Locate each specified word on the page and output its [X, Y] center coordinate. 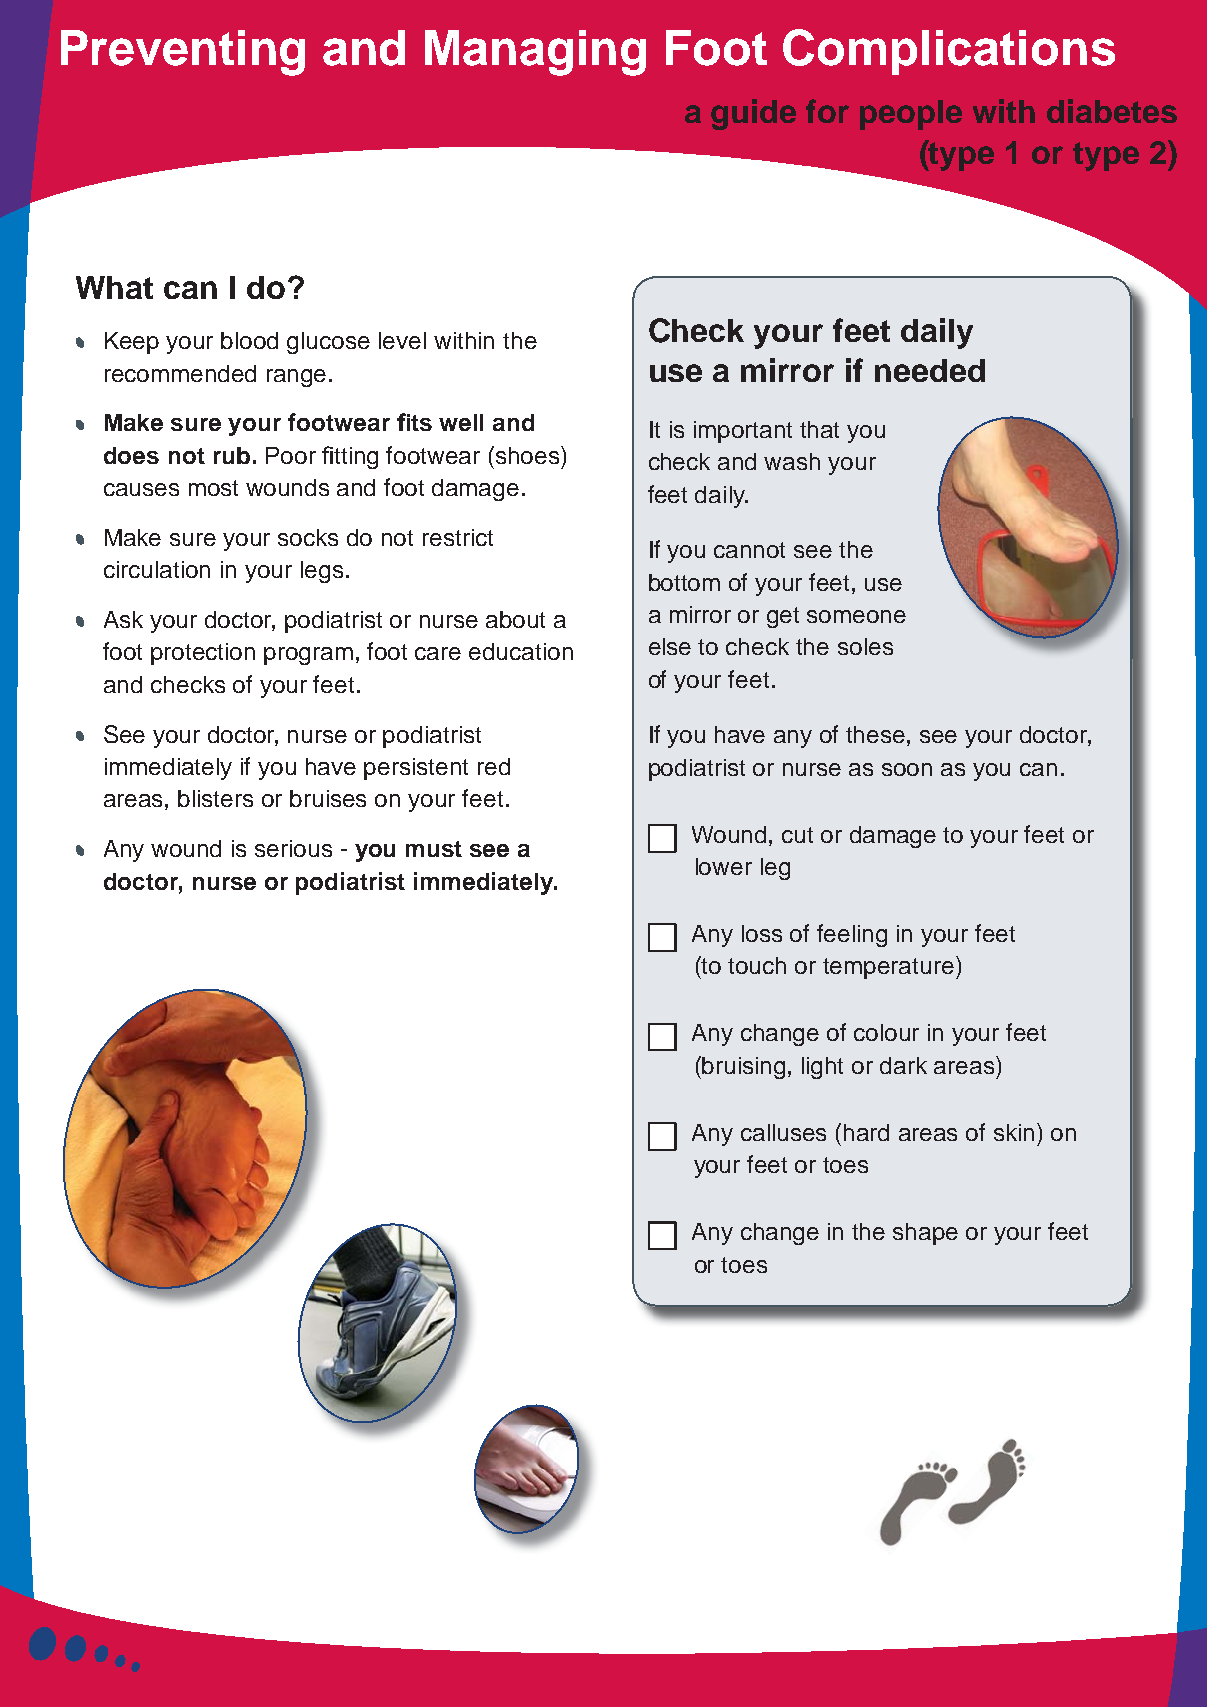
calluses [783, 1132]
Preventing [183, 53]
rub [232, 455]
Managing [535, 53]
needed [930, 370]
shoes [529, 455]
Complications [949, 52]
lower [724, 866]
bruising [743, 1068]
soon [907, 769]
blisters [215, 798]
